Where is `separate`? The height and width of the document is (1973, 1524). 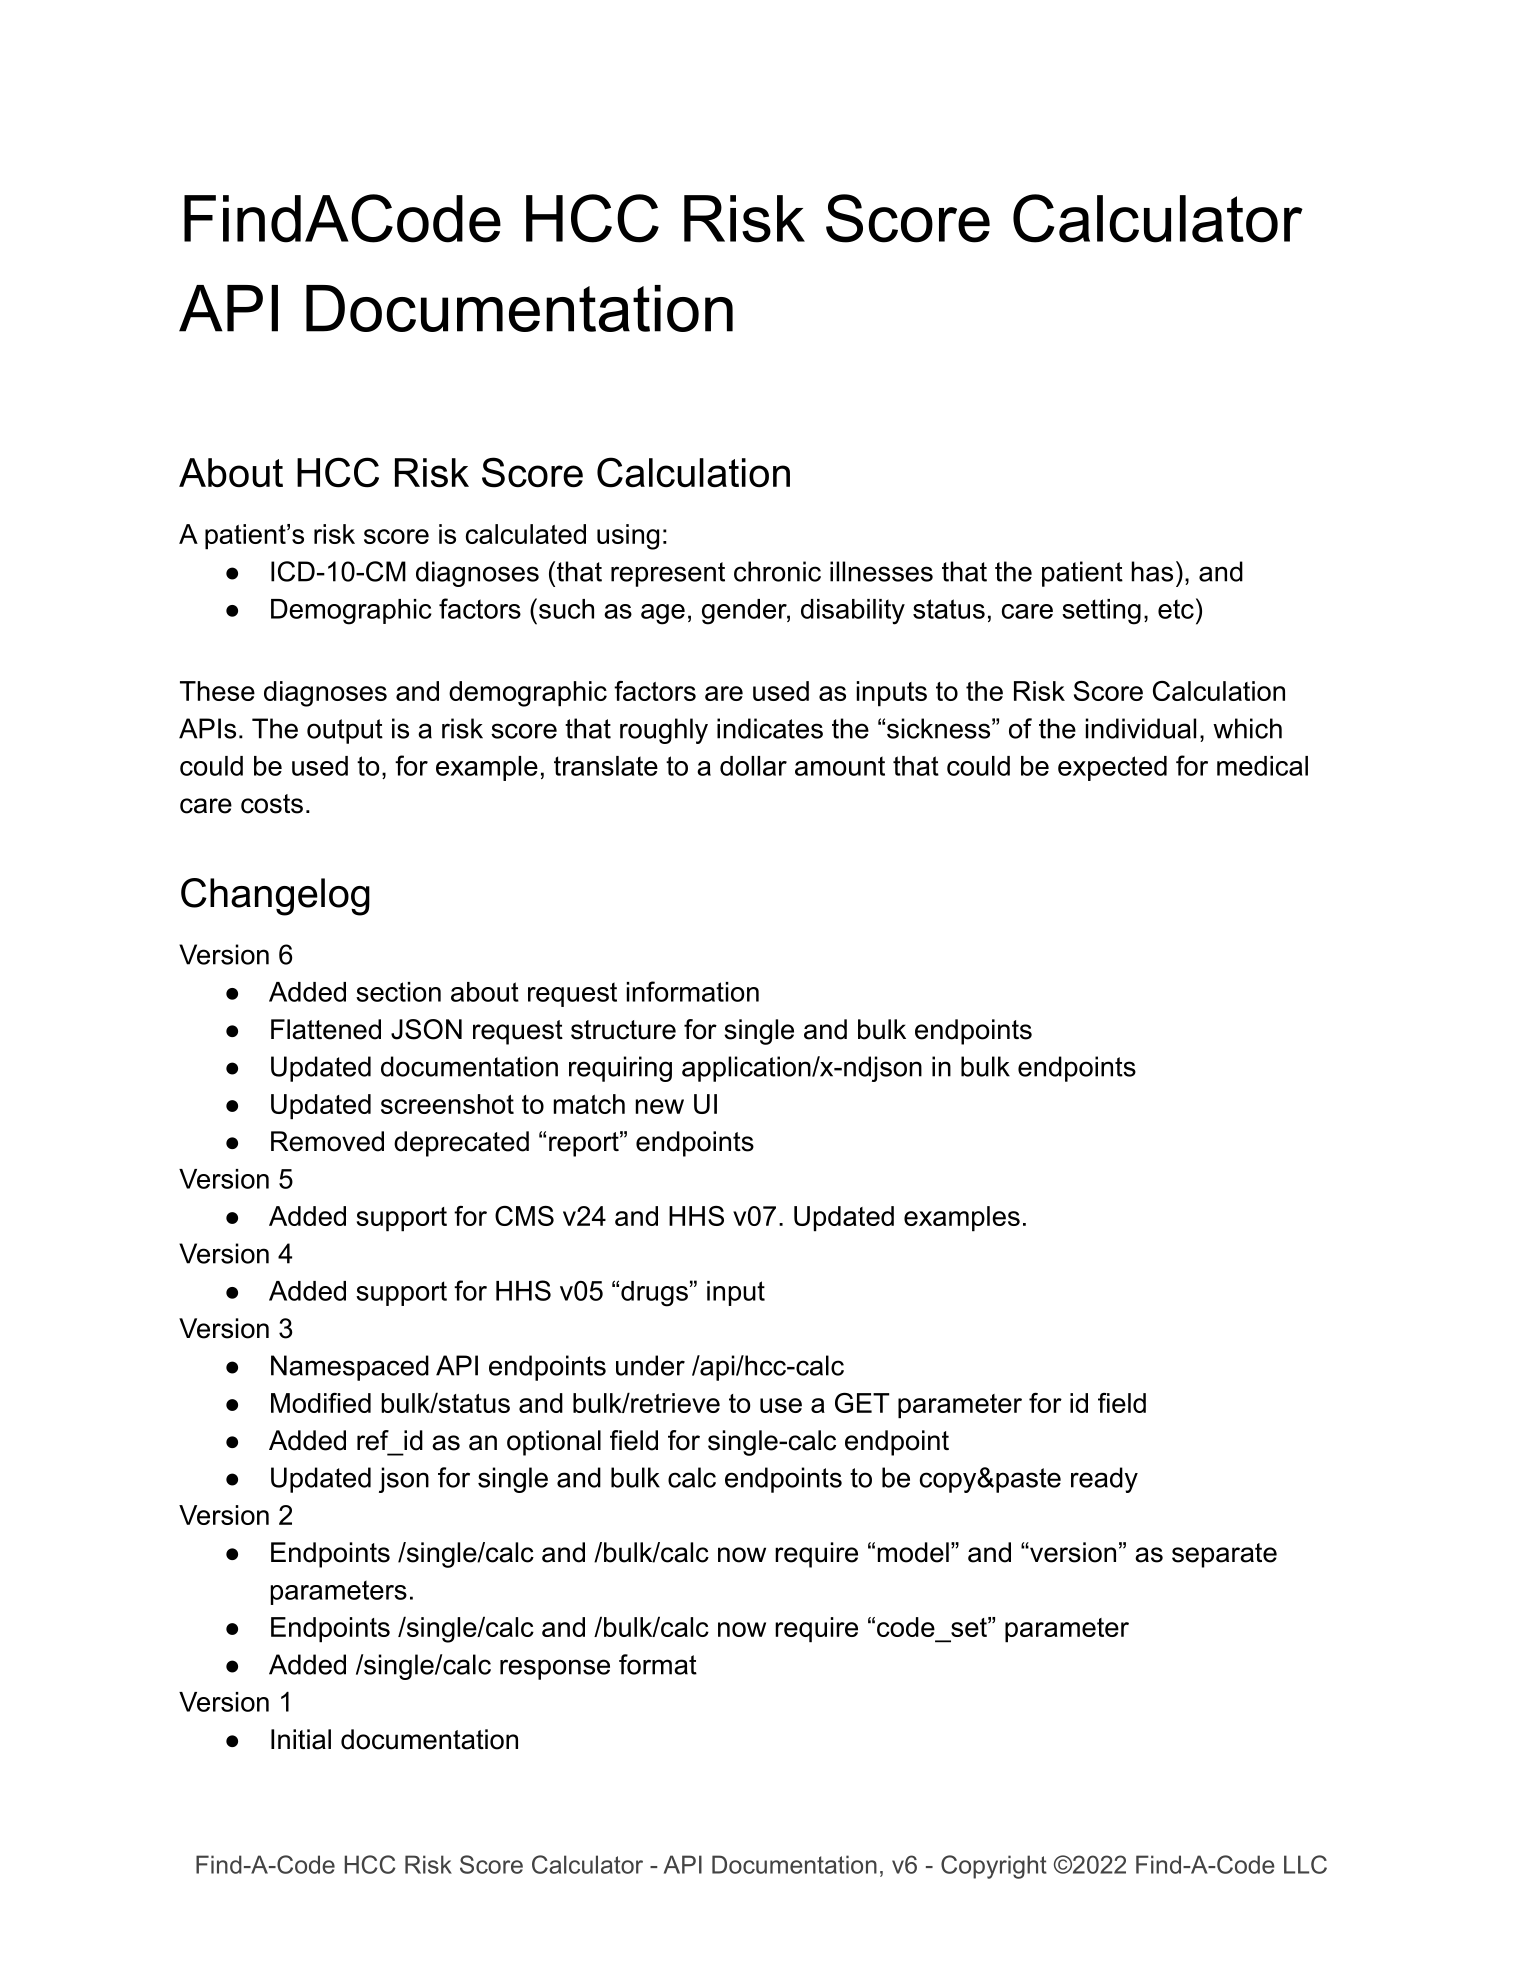 separate is located at coordinates (1224, 1555).
